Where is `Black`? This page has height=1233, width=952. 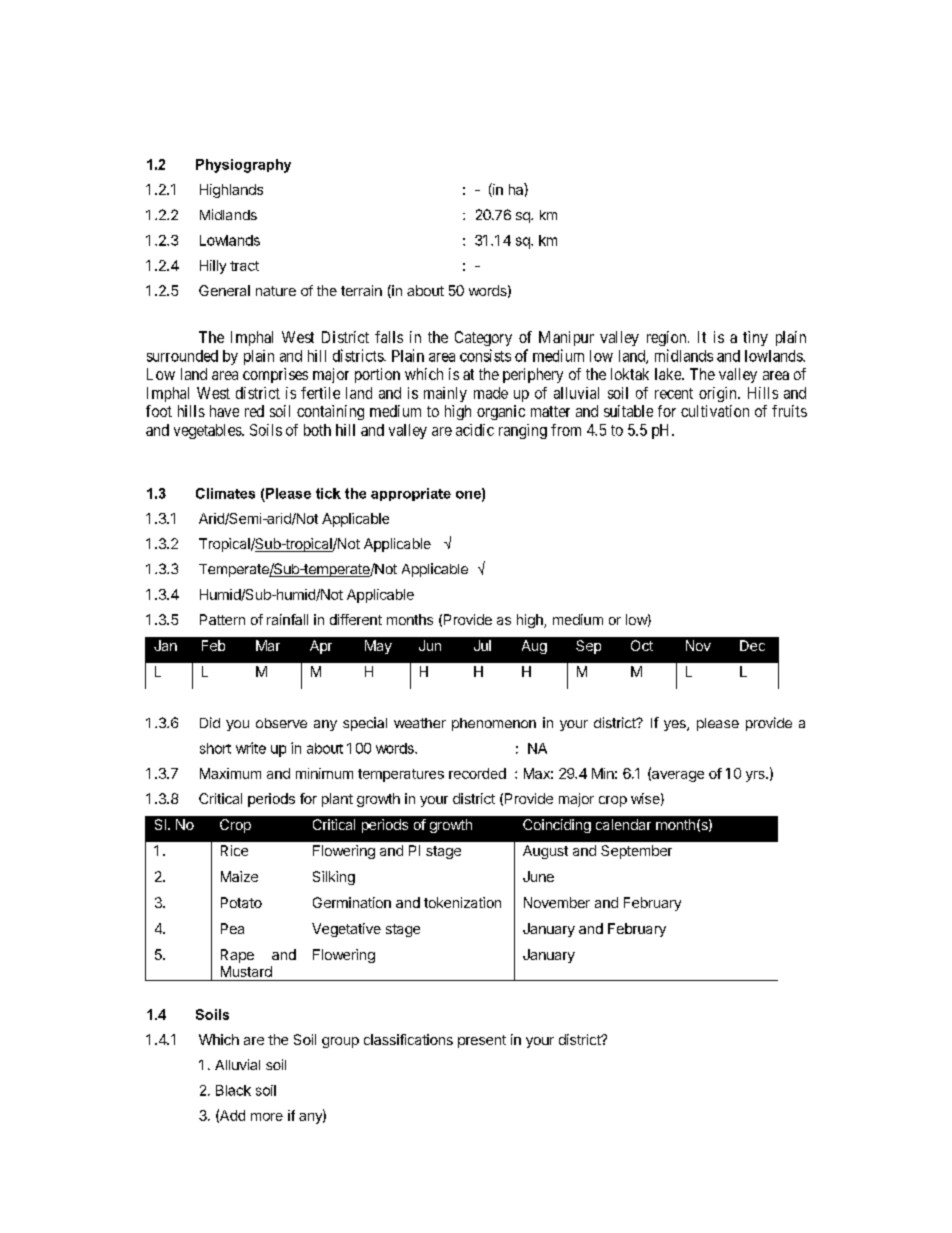 Black is located at coordinates (233, 1090).
